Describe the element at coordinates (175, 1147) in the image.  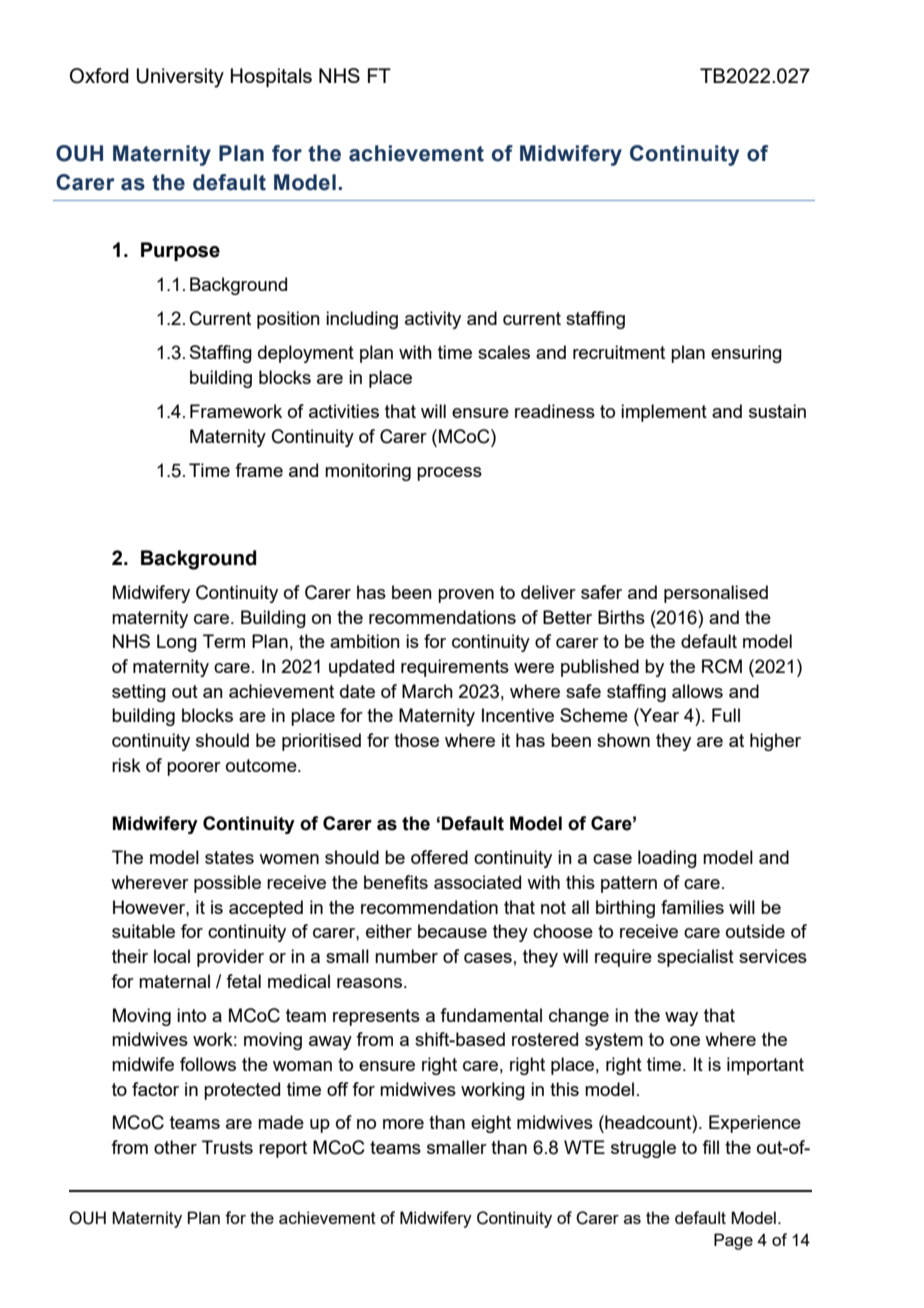
I see `other` at that location.
